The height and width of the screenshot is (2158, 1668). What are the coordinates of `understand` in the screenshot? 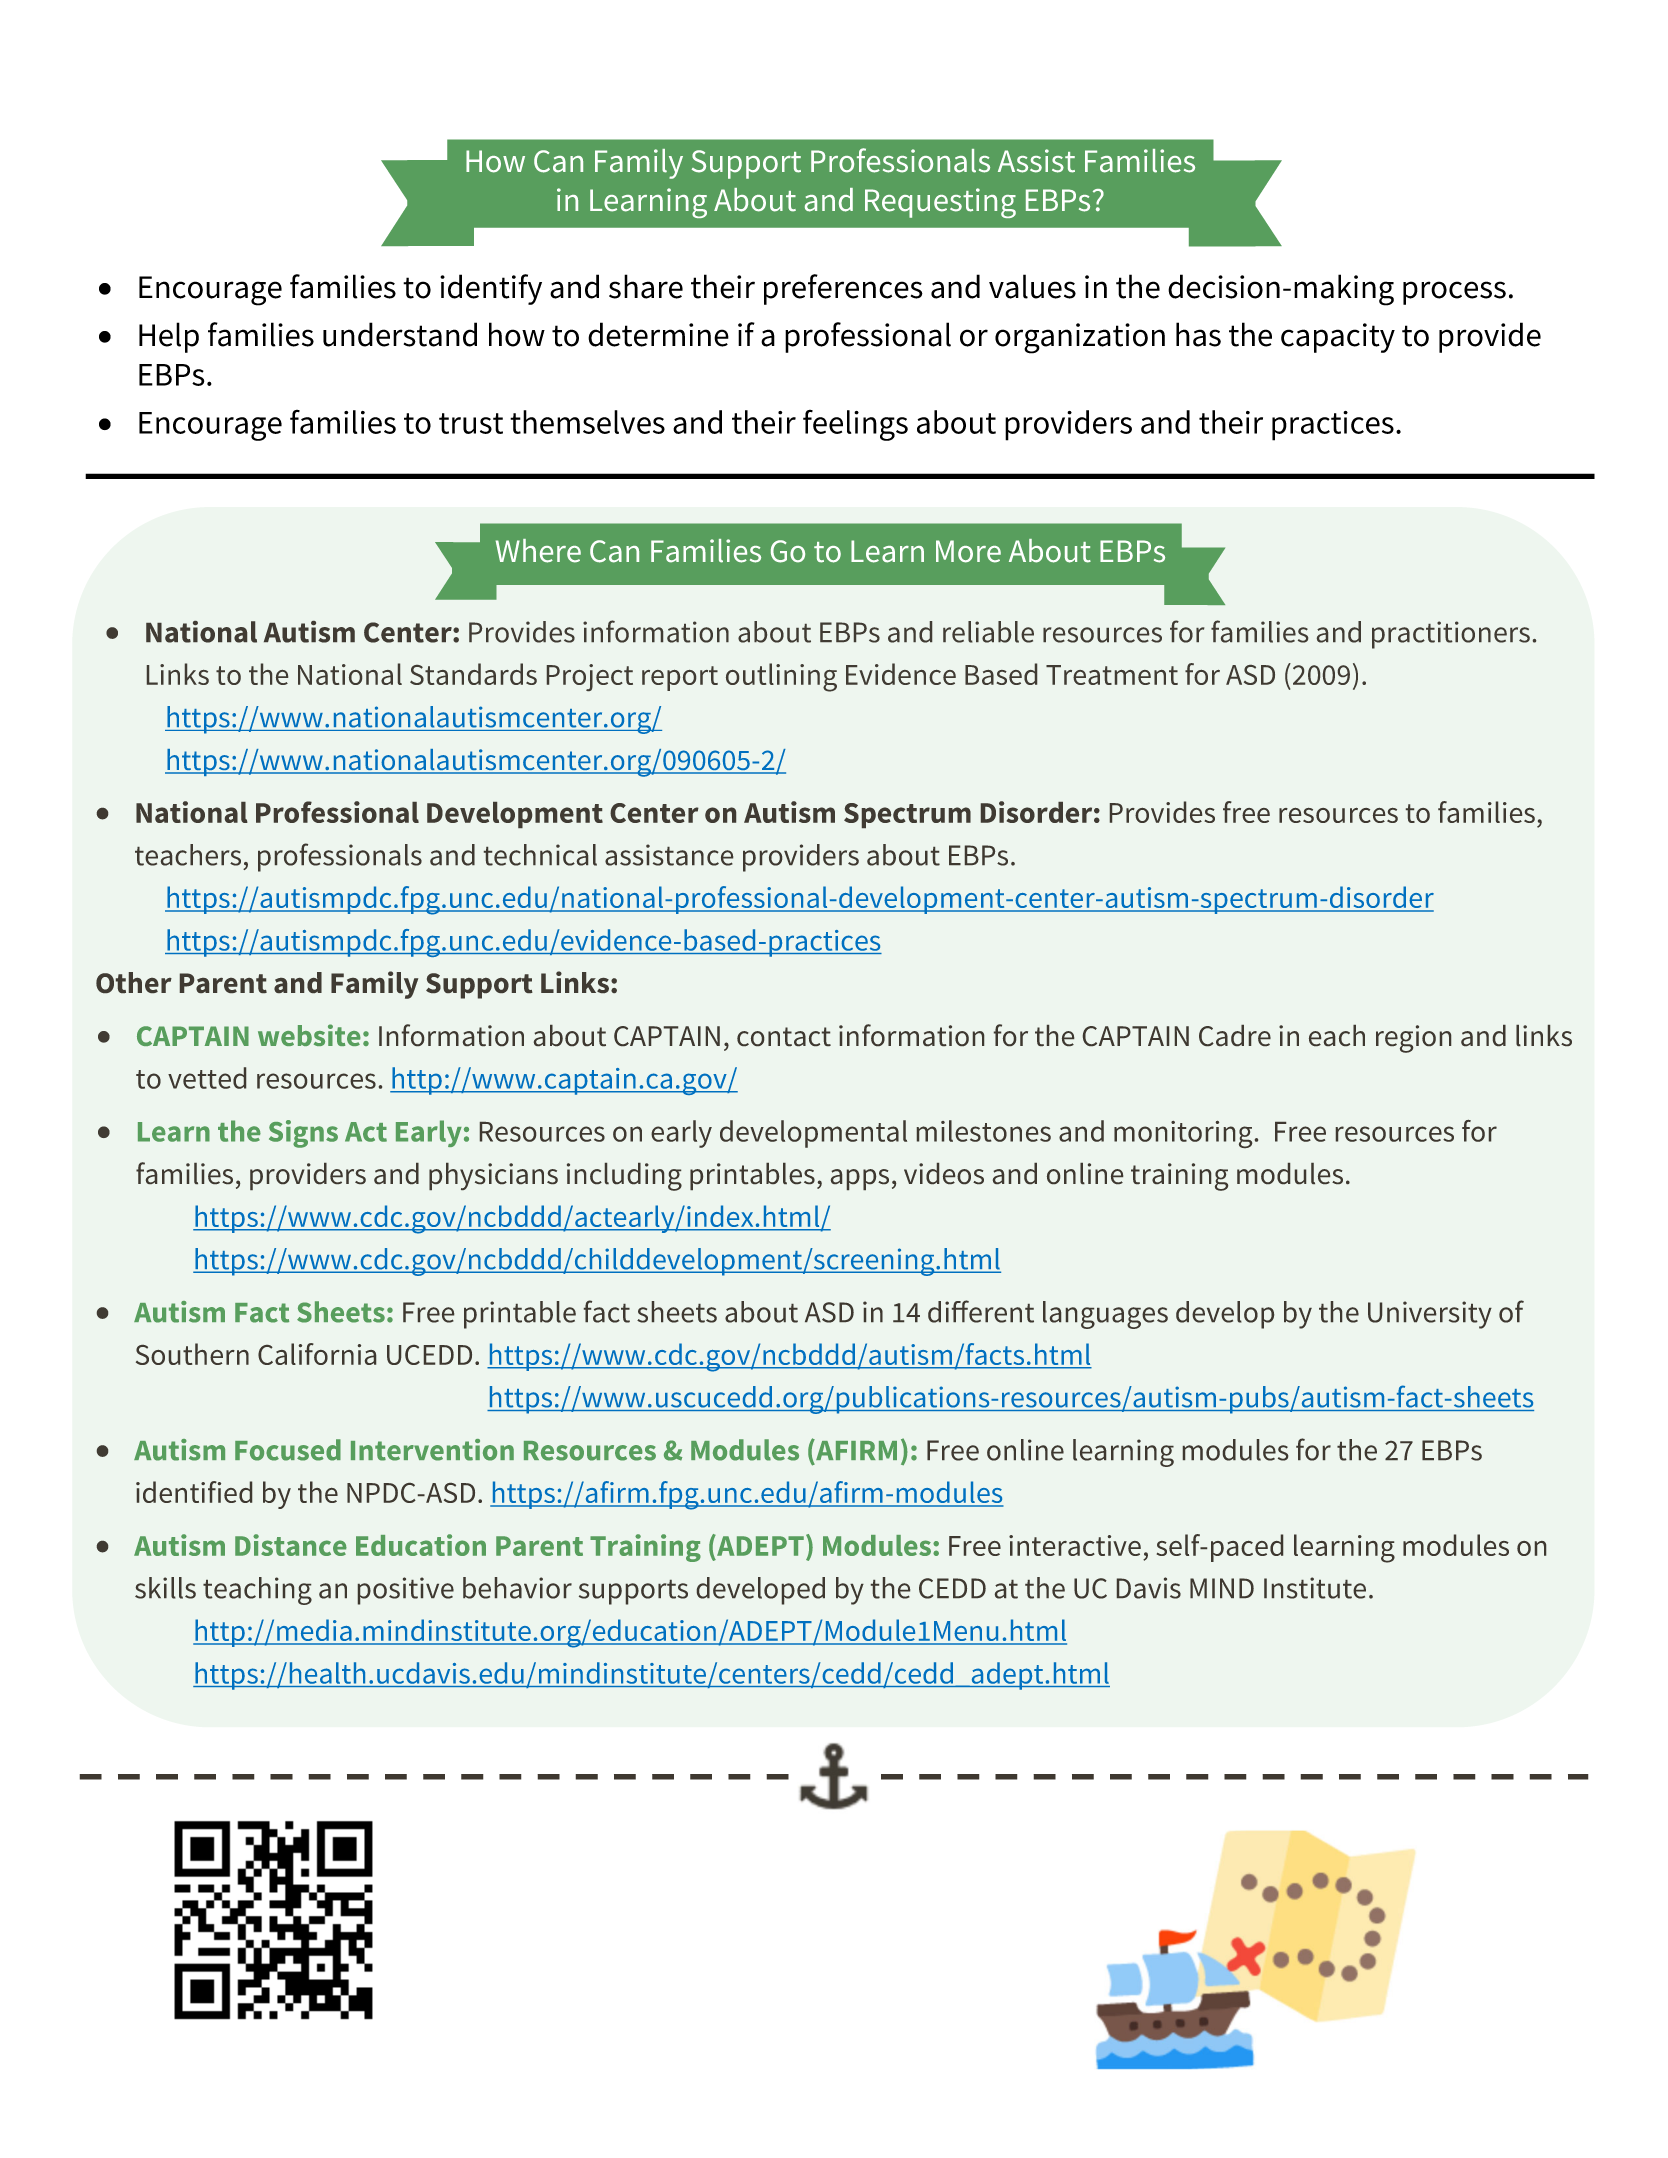 It's located at (400, 334).
